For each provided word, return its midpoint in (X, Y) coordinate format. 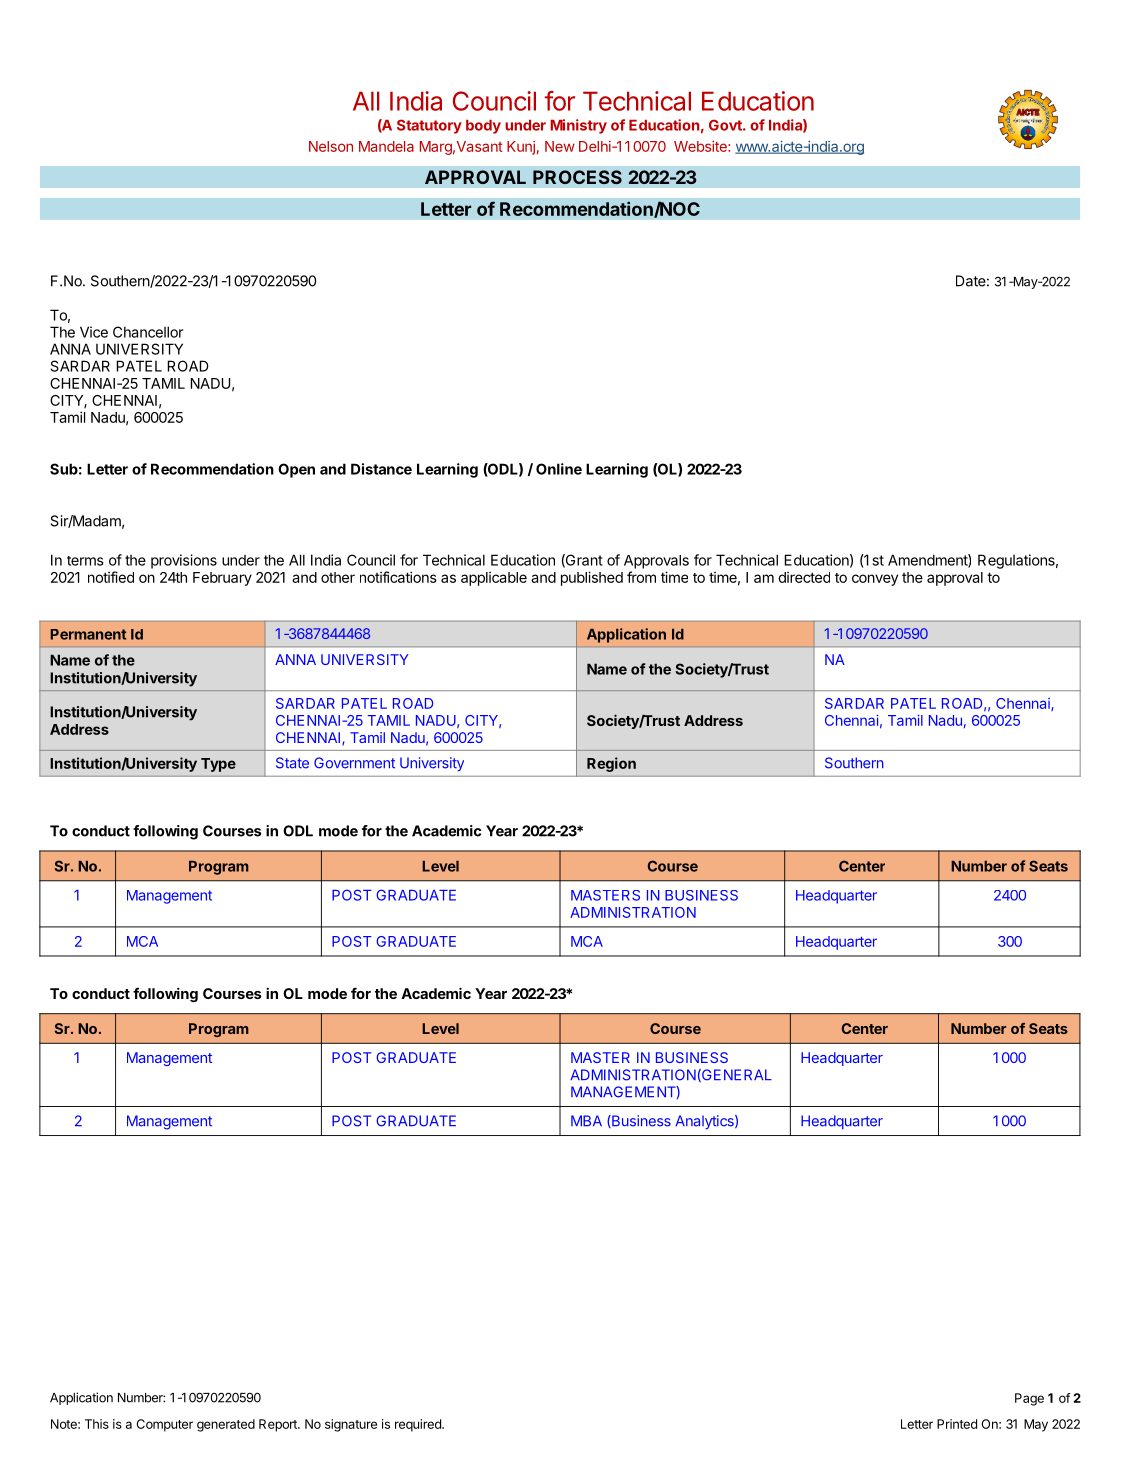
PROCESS (577, 177)
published (592, 578)
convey (875, 580)
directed (804, 577)
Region (611, 764)
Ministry (578, 126)
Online (559, 469)
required (419, 1425)
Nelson (331, 146)
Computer (165, 1425)
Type (218, 765)
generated (226, 1425)
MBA (586, 1120)
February (222, 579)
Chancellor (148, 332)
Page (1029, 1399)
